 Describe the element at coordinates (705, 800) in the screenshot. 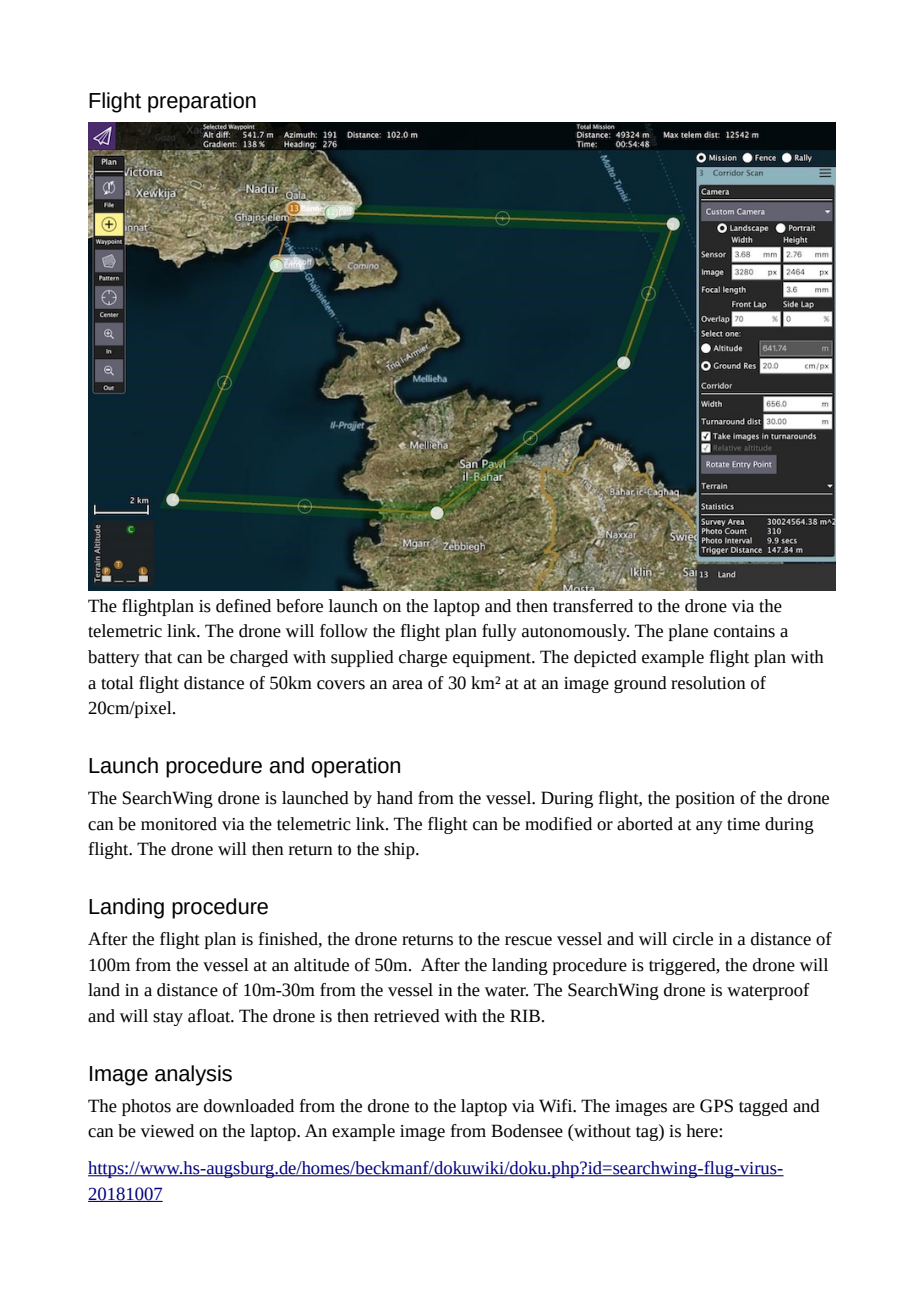

I see `position` at that location.
